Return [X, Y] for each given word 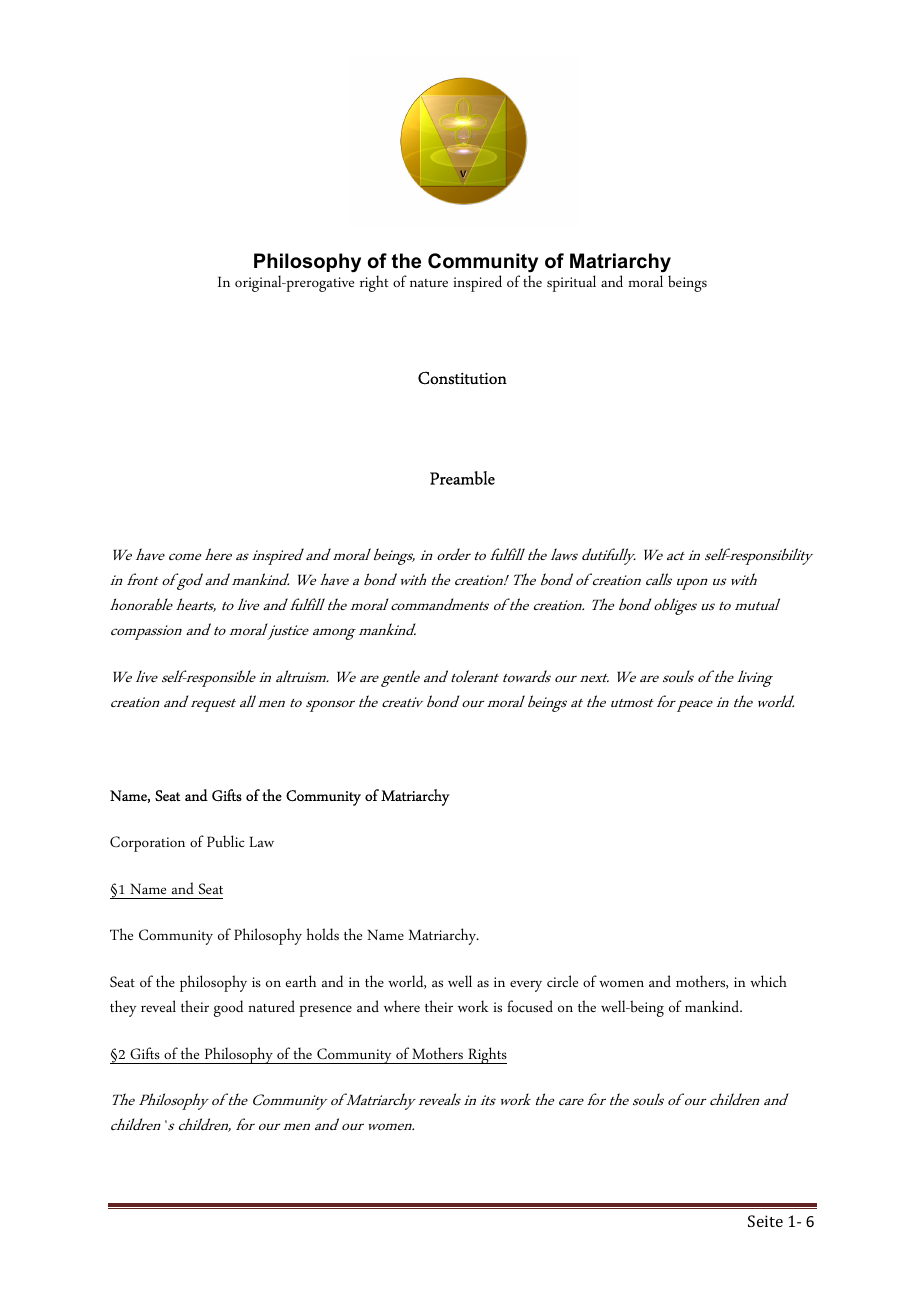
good [228, 1008]
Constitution [462, 378]
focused [530, 1006]
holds [323, 934]
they [123, 1008]
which [768, 981]
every [526, 986]
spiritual [571, 283]
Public [226, 841]
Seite [765, 1221]
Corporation [147, 844]
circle [562, 981]
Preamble [462, 478]
